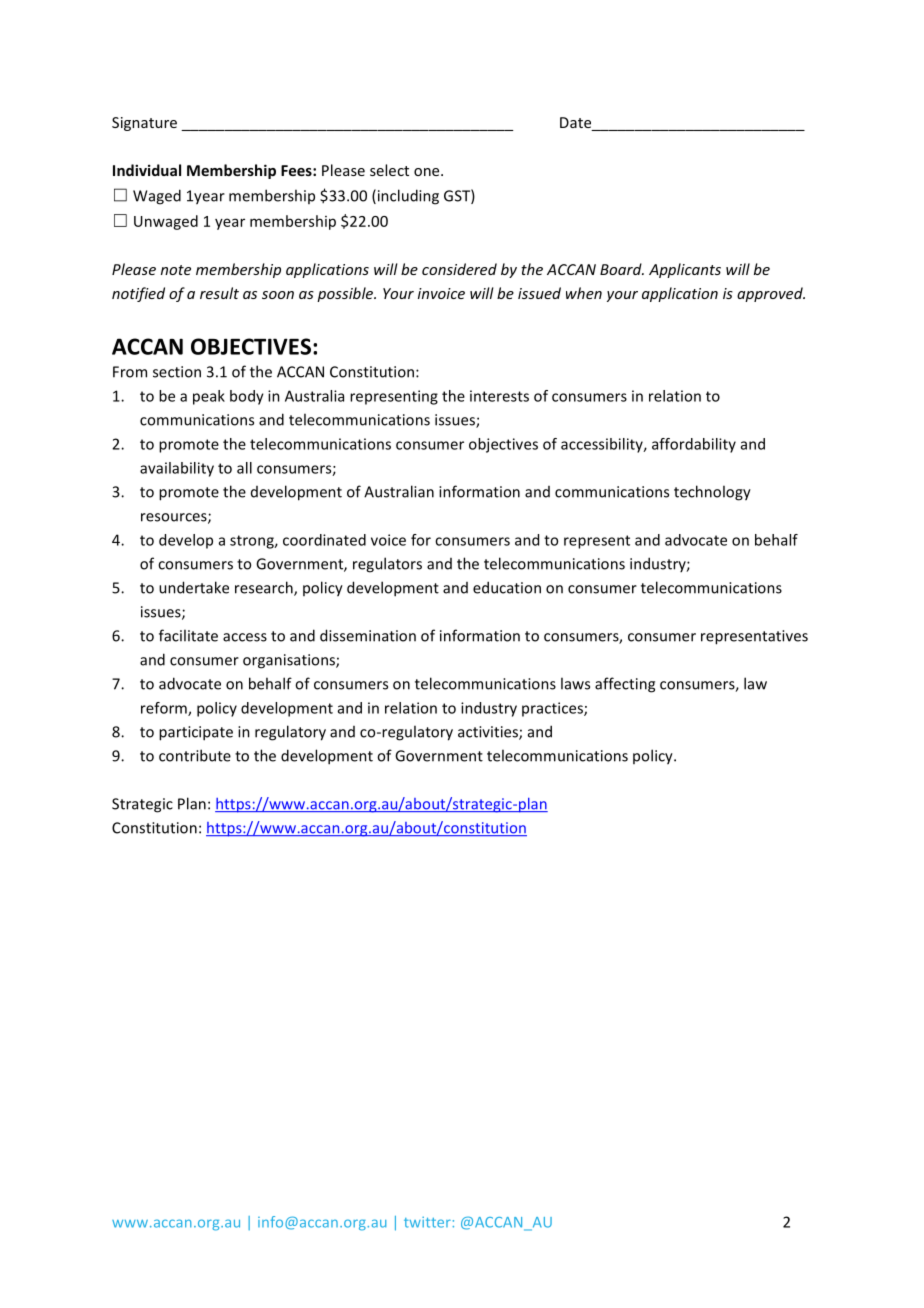 The height and width of the screenshot is (1308, 924). I want to click on Applicants, so click(685, 270).
